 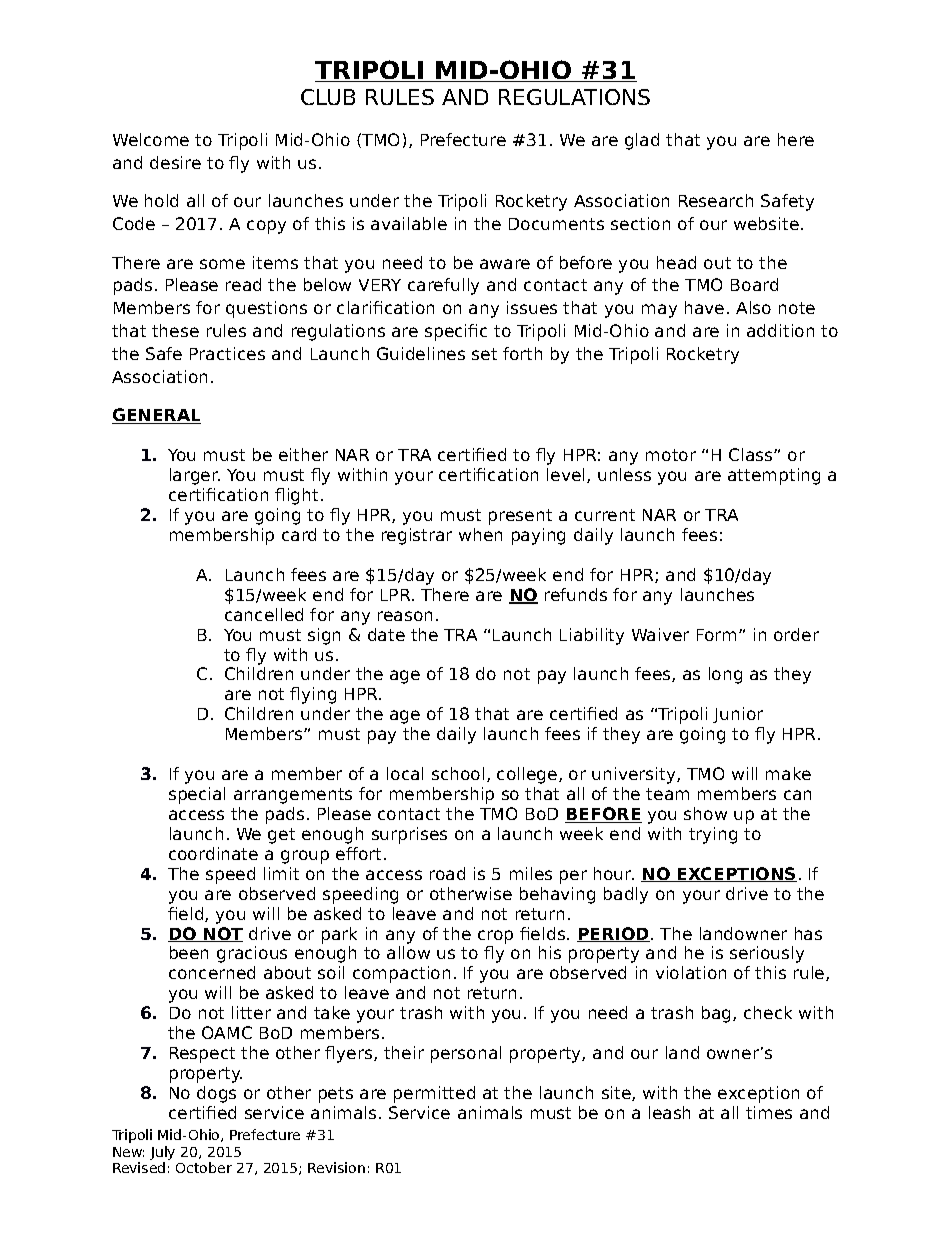 What do you see at coordinates (752, 454) in the screenshot?
I see `Class` at bounding box center [752, 454].
